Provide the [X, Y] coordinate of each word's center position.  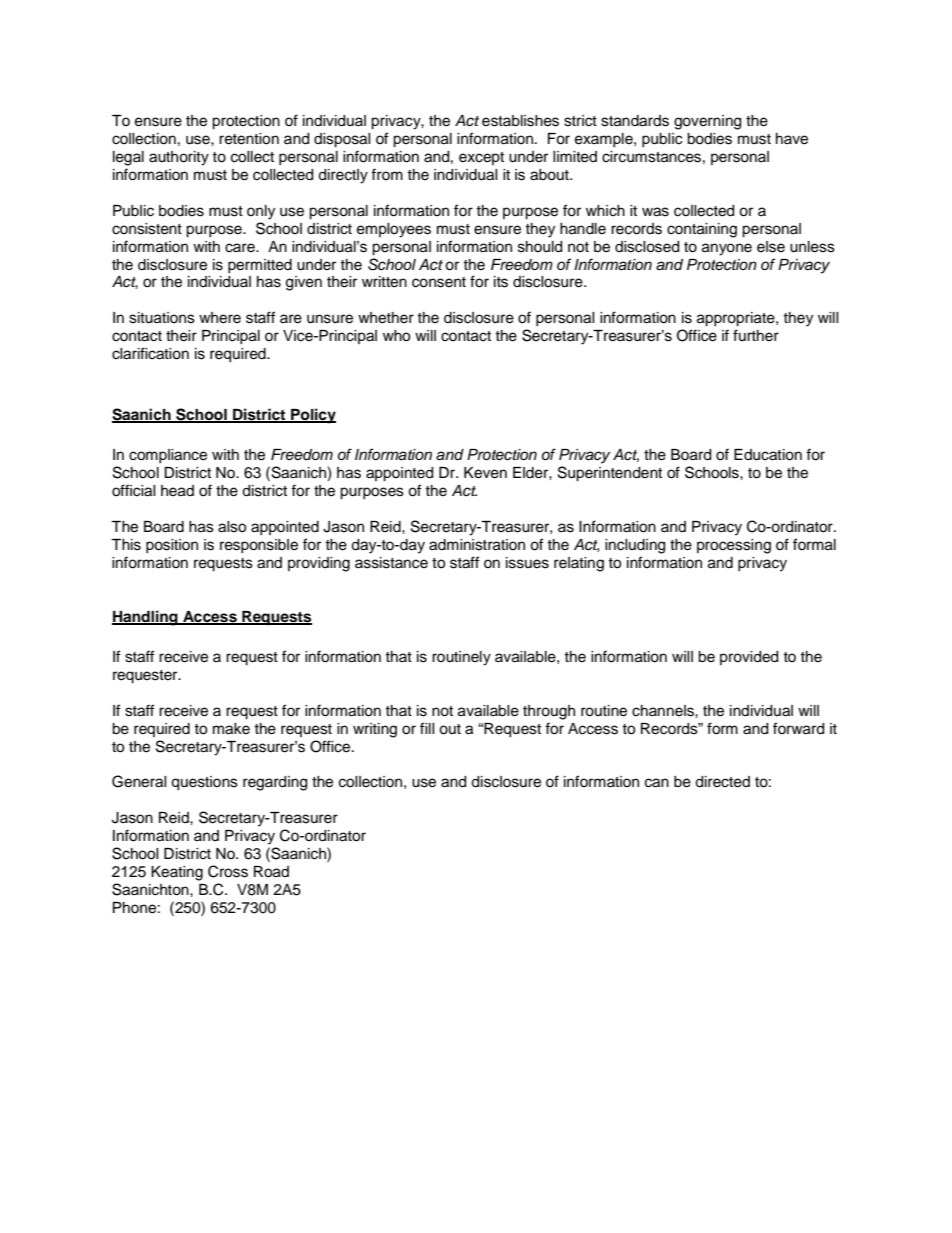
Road [271, 872]
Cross [228, 871]
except [481, 158]
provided [749, 658]
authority [179, 158]
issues [527, 563]
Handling [146, 618]
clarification [150, 353]
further [756, 335]
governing [707, 122]
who [396, 336]
